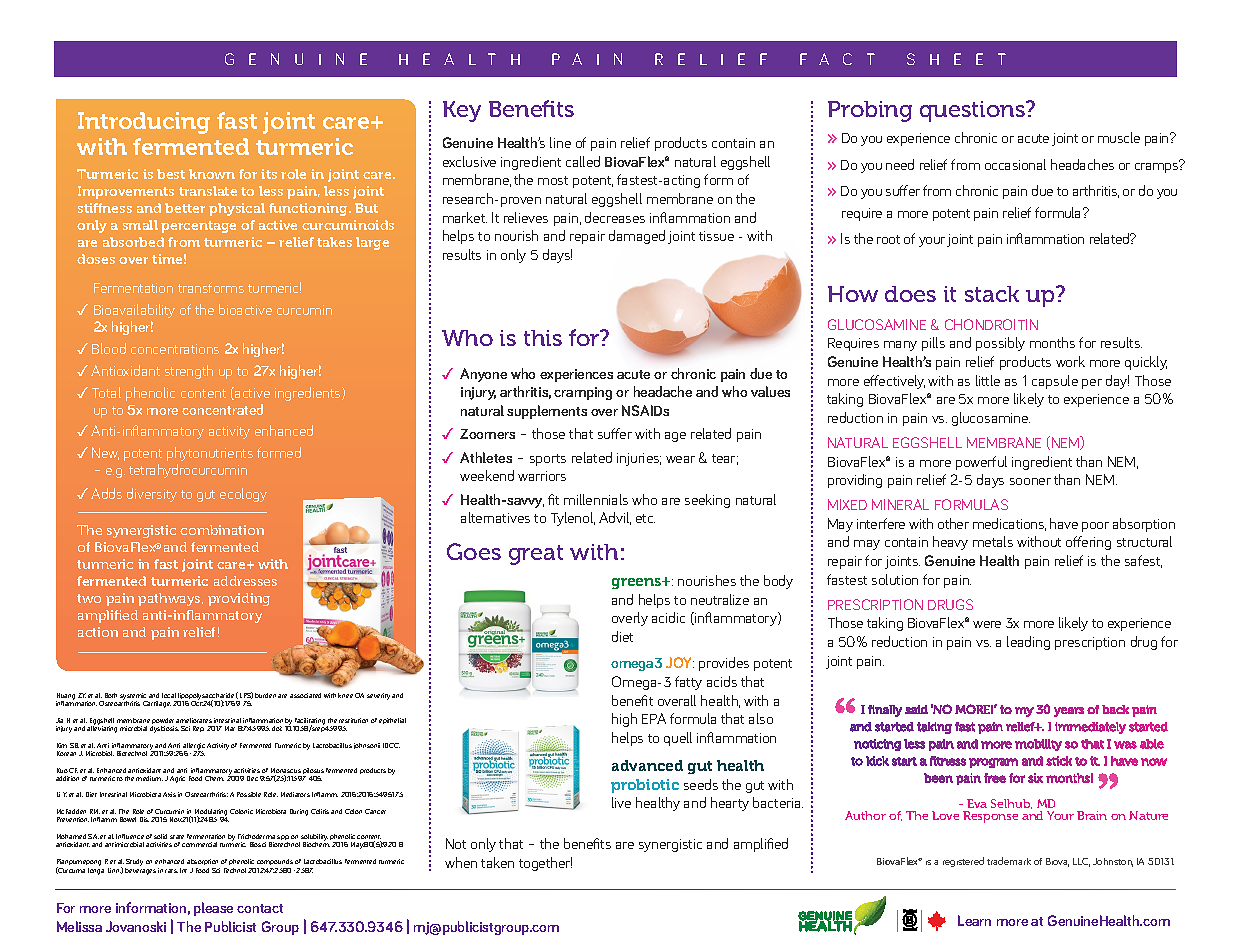  Describe the element at coordinates (647, 765) in the screenshot. I see `advanced` at that location.
